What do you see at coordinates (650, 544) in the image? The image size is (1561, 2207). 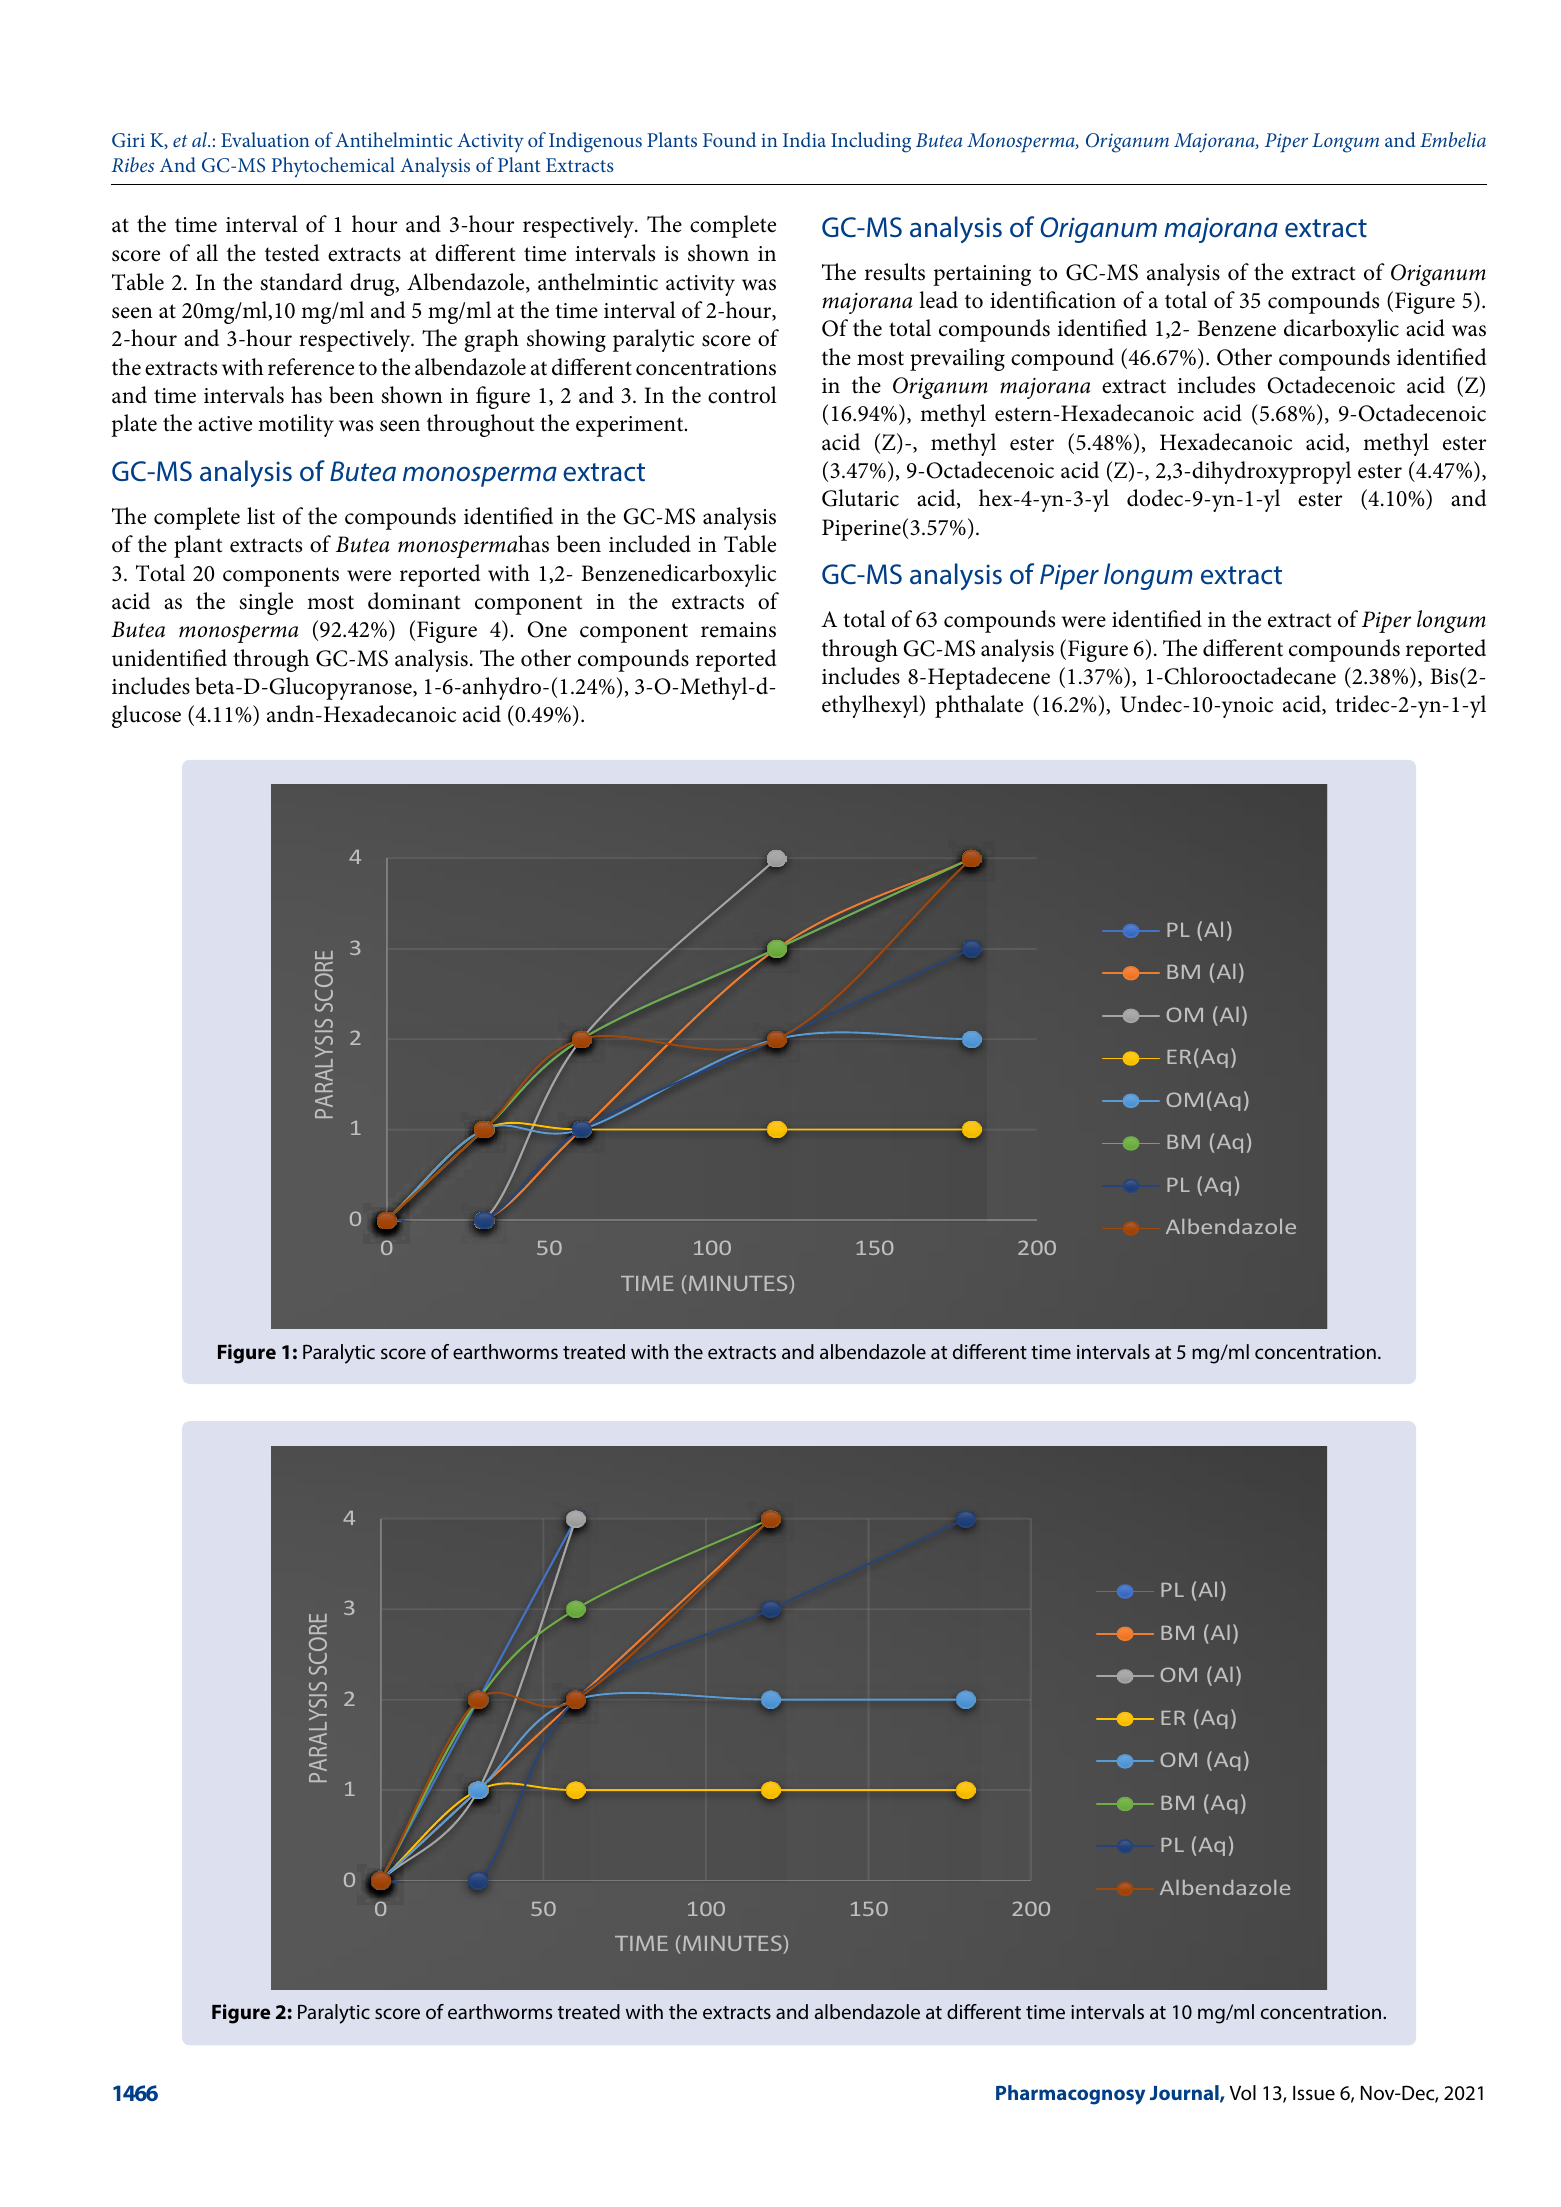 I see `included` at bounding box center [650, 544].
